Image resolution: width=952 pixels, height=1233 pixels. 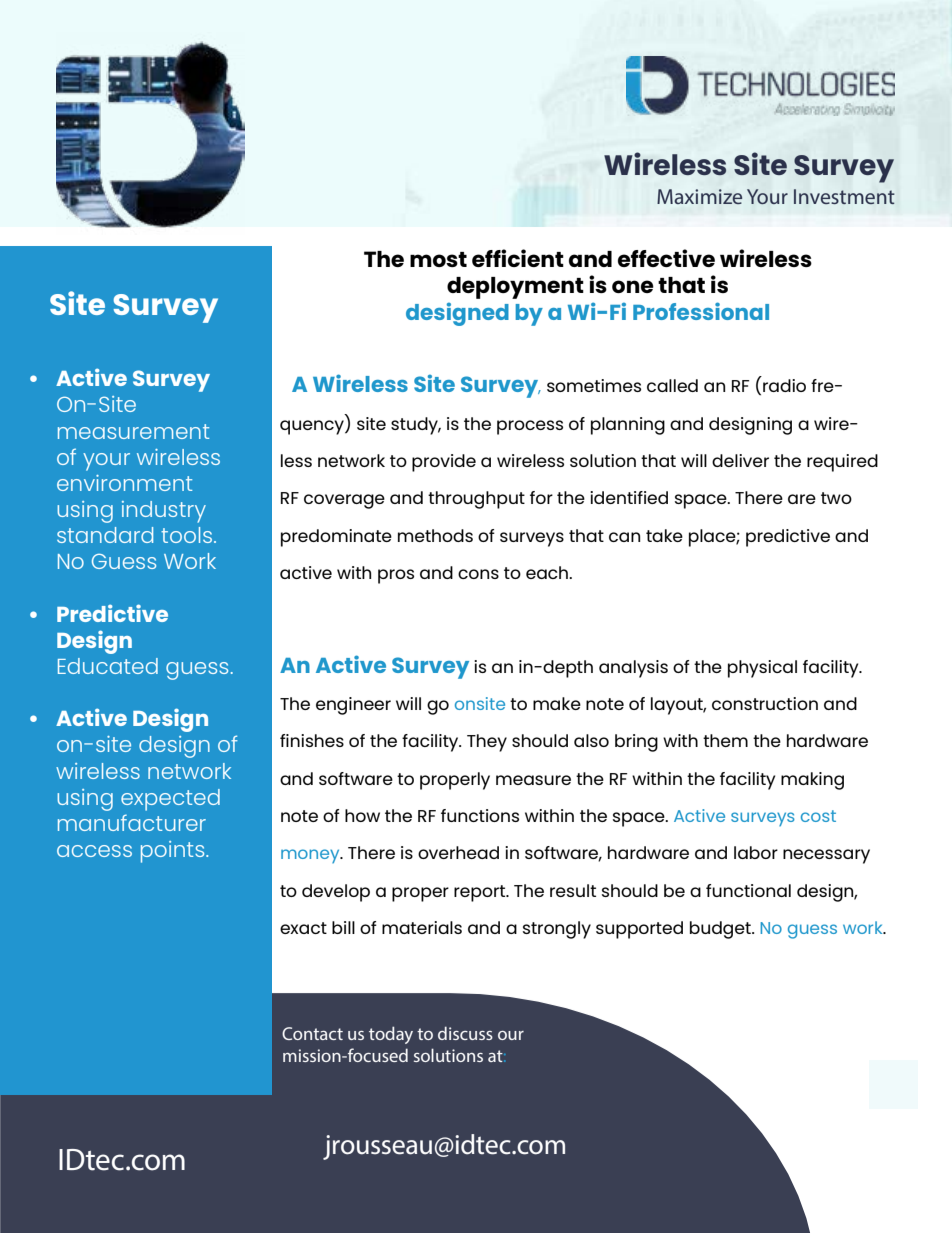 I want to click on pros, so click(x=396, y=576).
